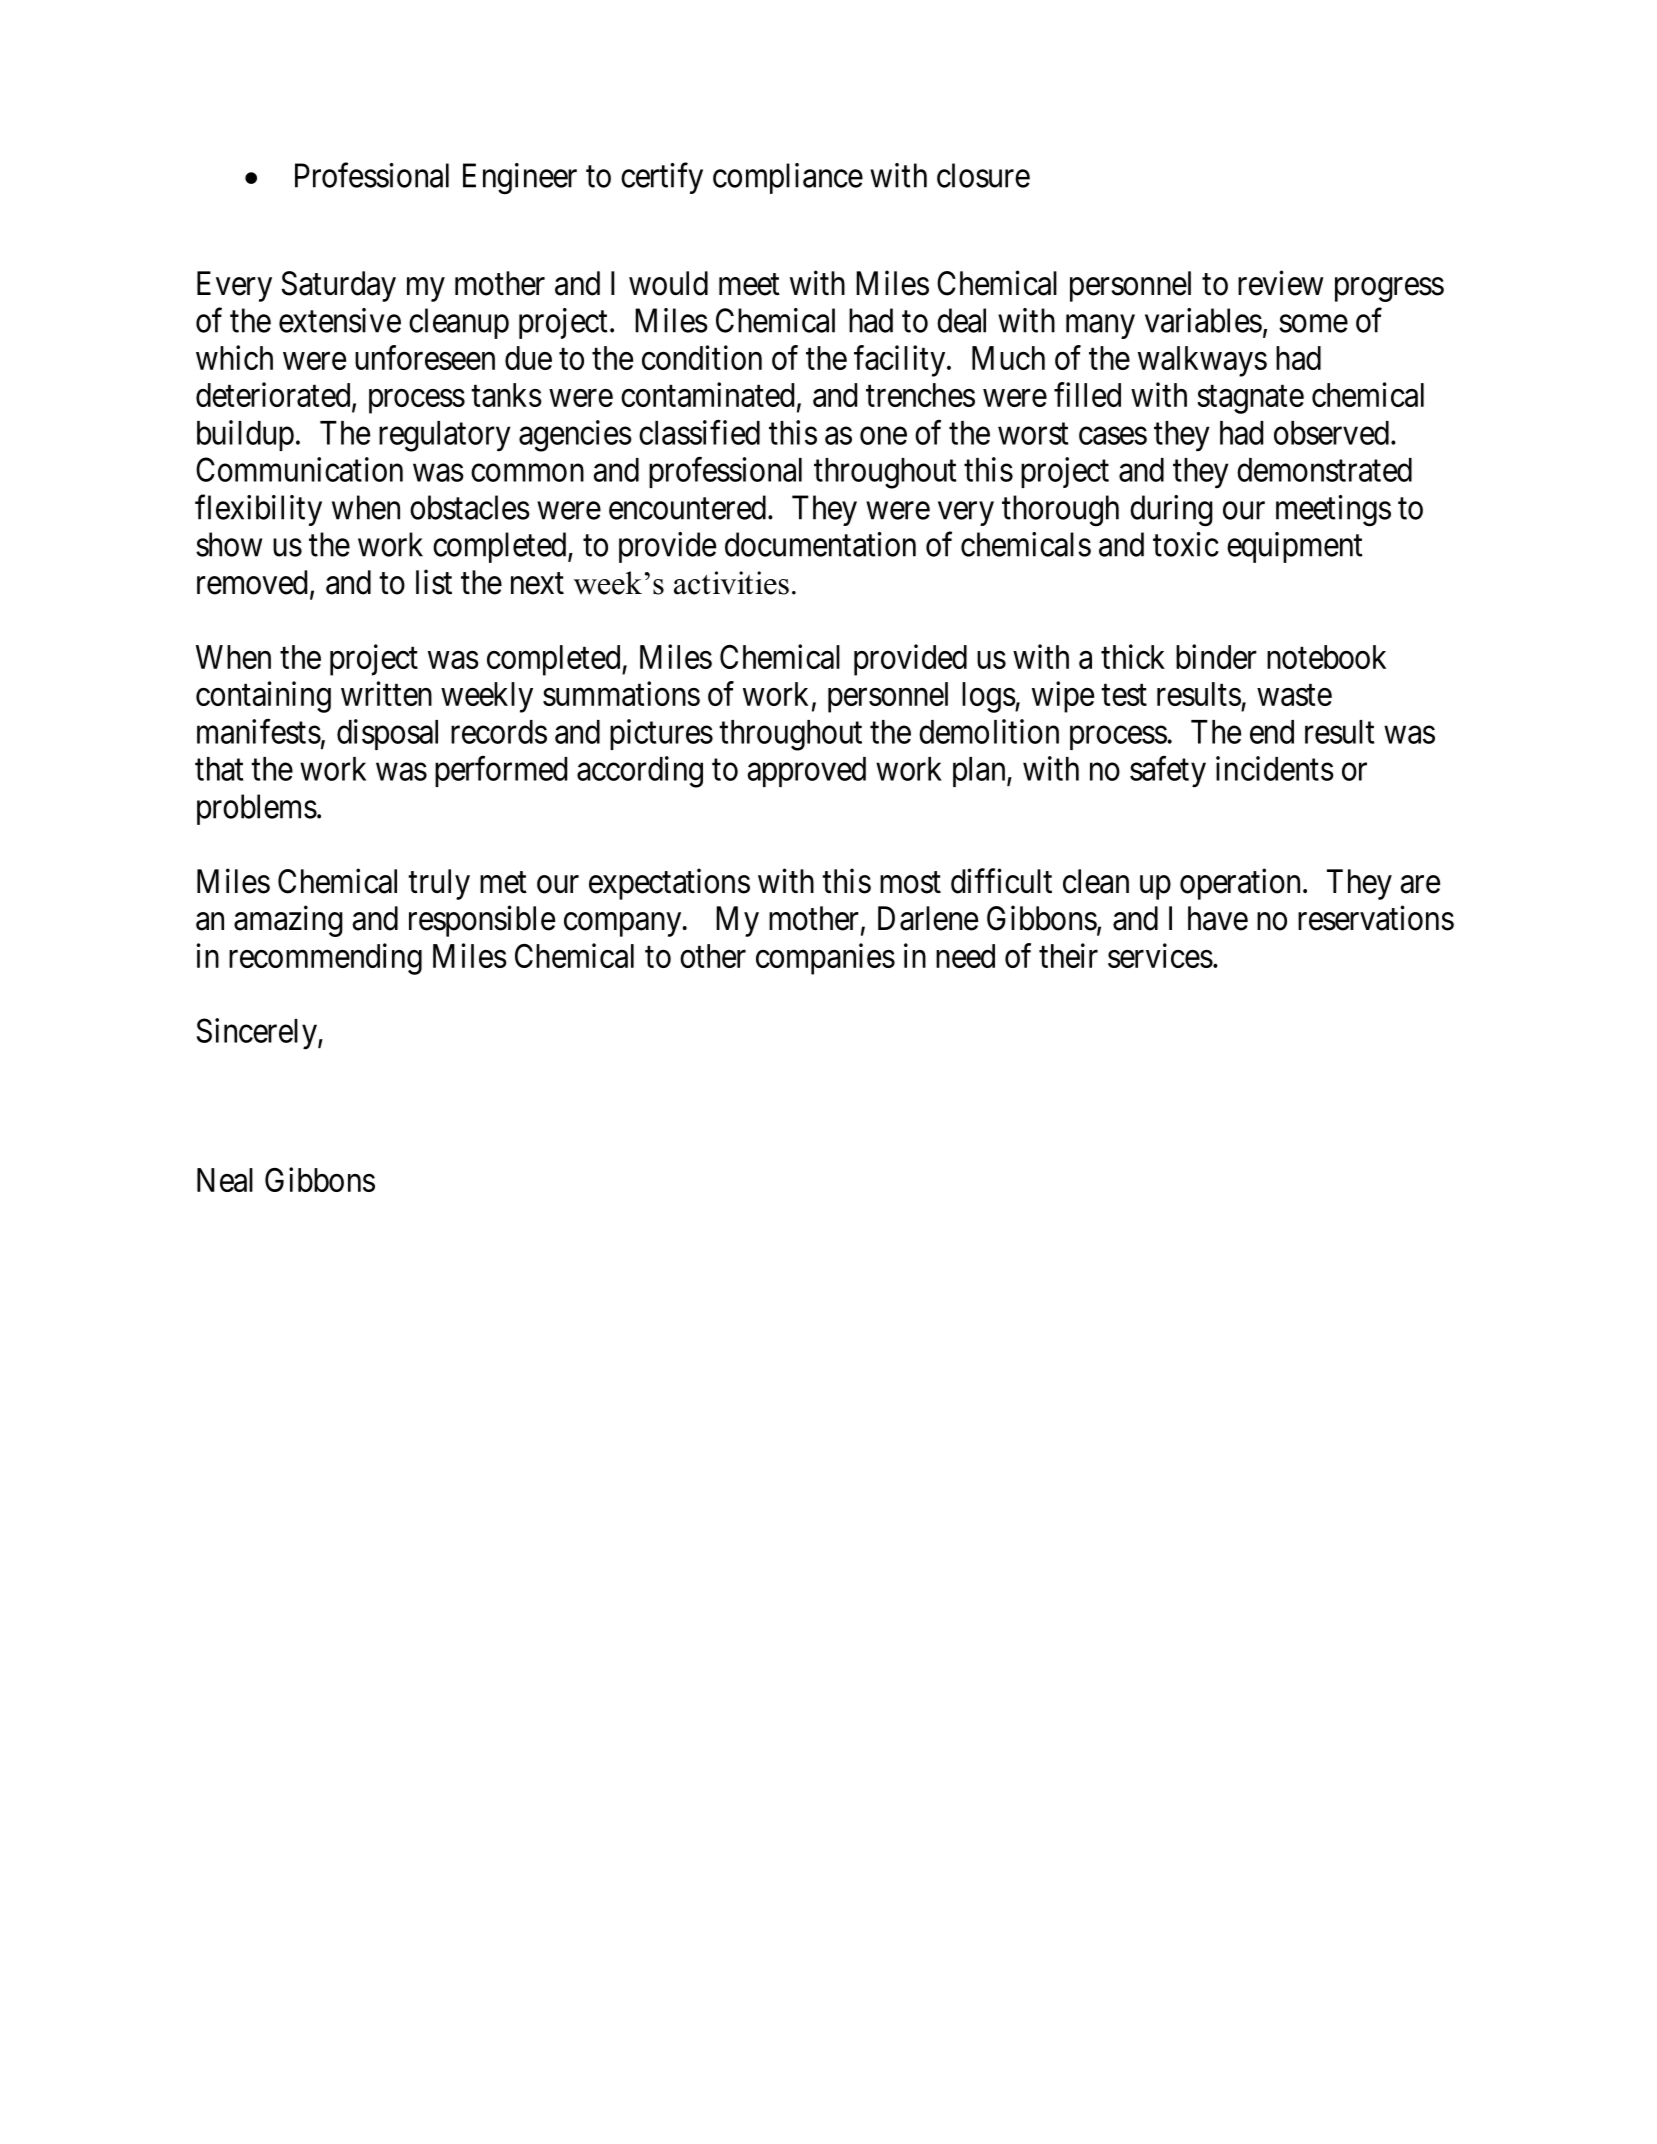 The height and width of the image is (2144, 1657). I want to click on Neal, so click(225, 1180).
